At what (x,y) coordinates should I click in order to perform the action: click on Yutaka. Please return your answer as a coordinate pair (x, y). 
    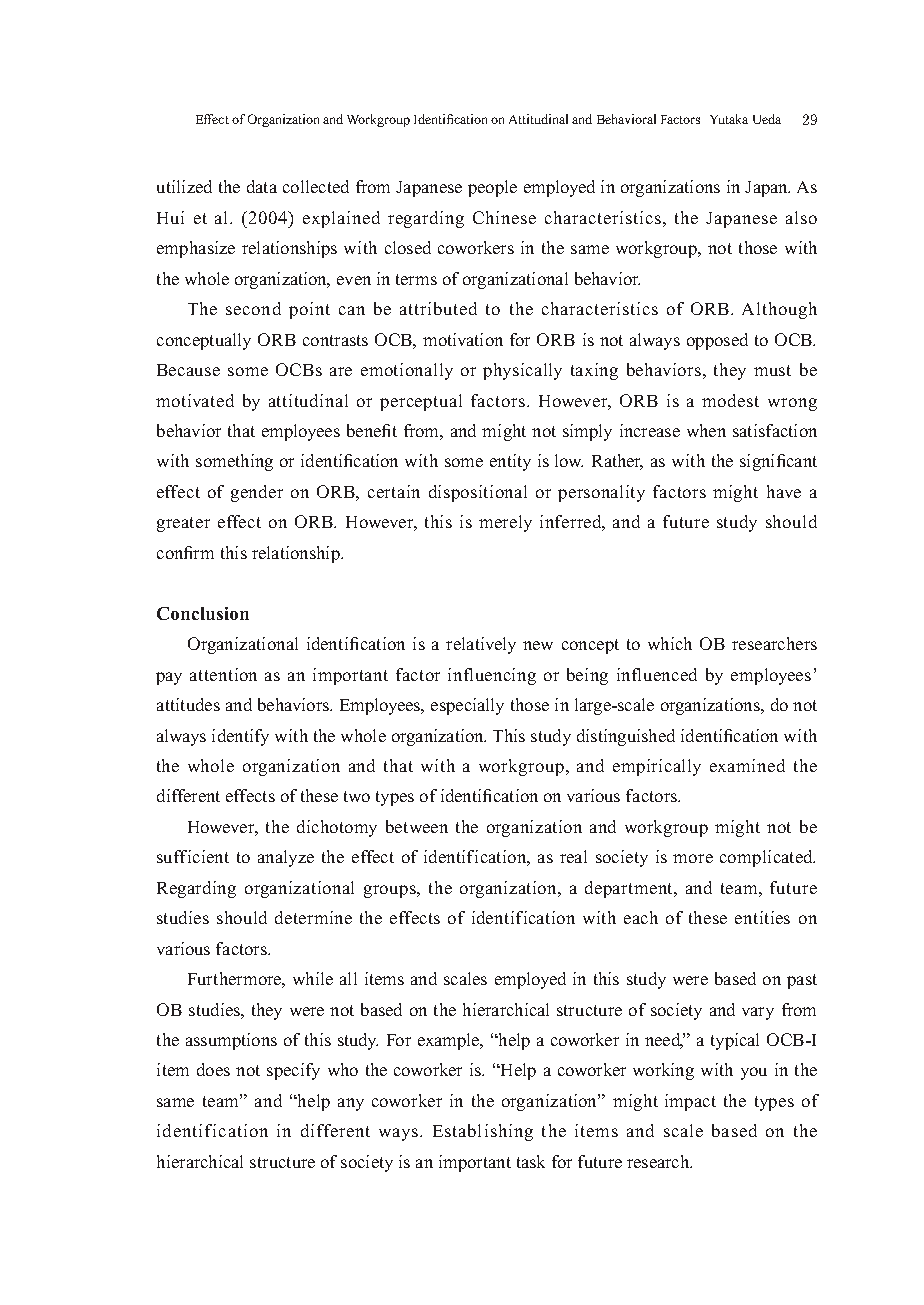
    Looking at the image, I should click on (729, 119).
